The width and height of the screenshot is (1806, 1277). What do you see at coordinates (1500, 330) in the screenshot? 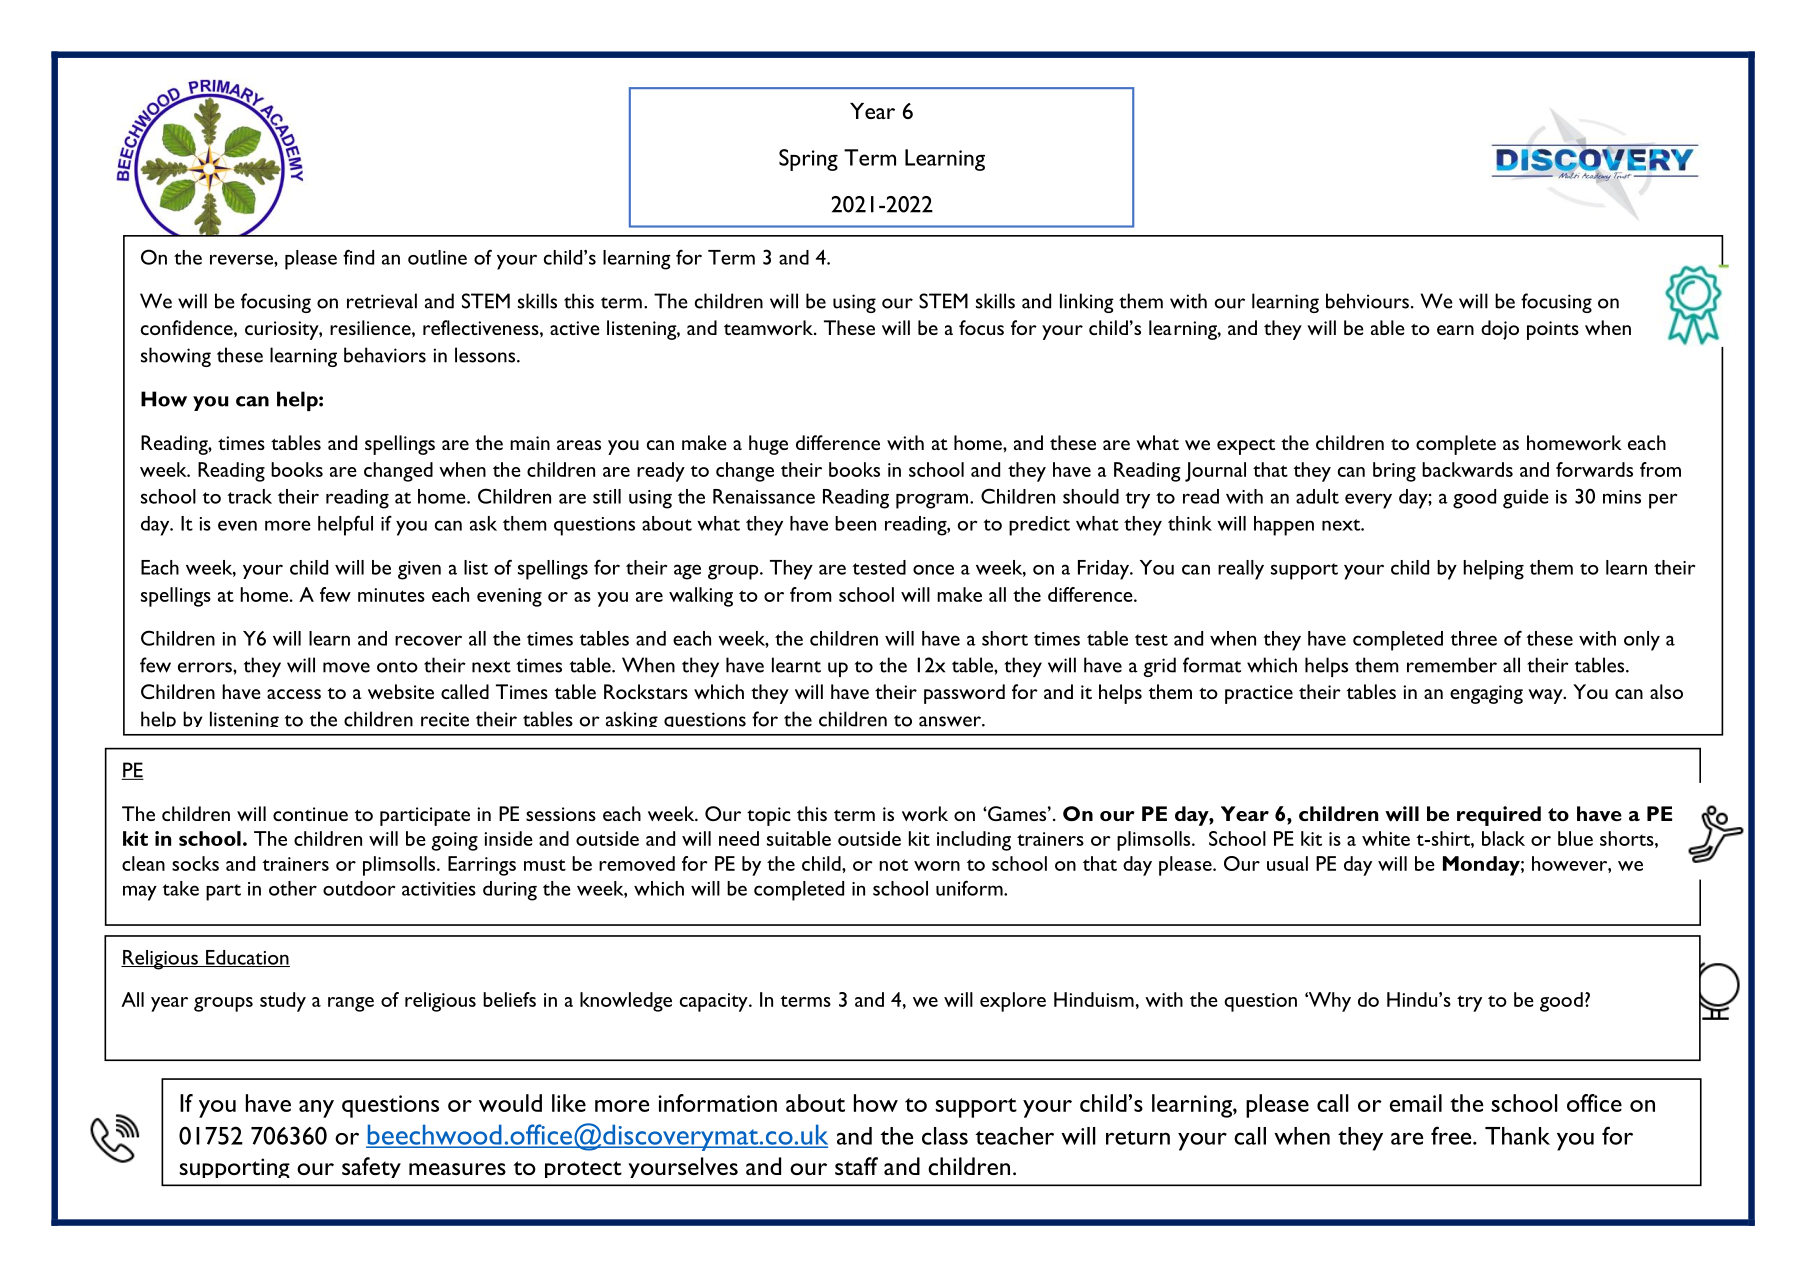
I see `dojo` at bounding box center [1500, 330].
